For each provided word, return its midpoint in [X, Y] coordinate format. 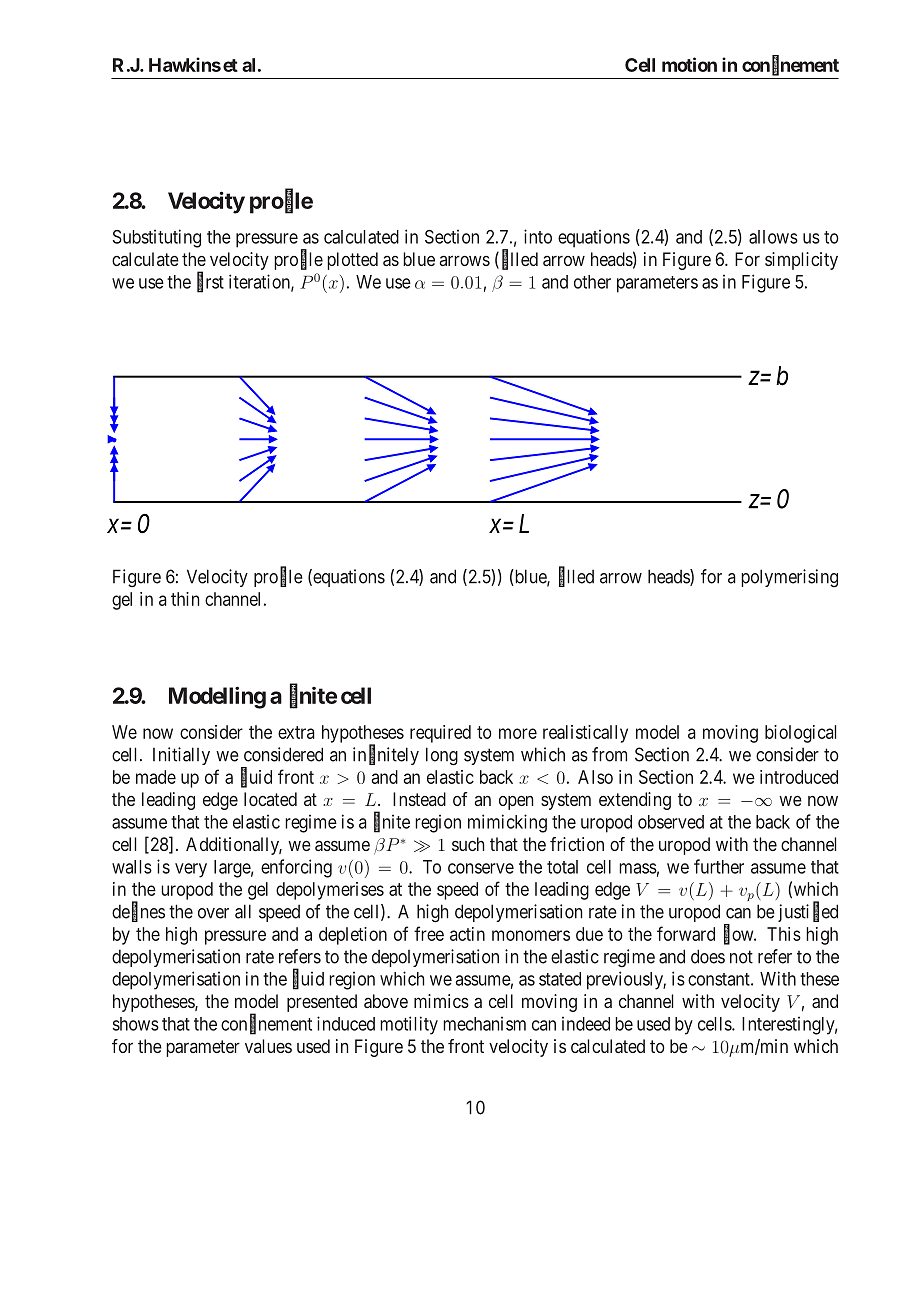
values [268, 1046]
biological [800, 734]
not [741, 957]
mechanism [484, 1024]
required [440, 734]
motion [689, 64]
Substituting [157, 238]
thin [185, 599]
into [538, 236]
